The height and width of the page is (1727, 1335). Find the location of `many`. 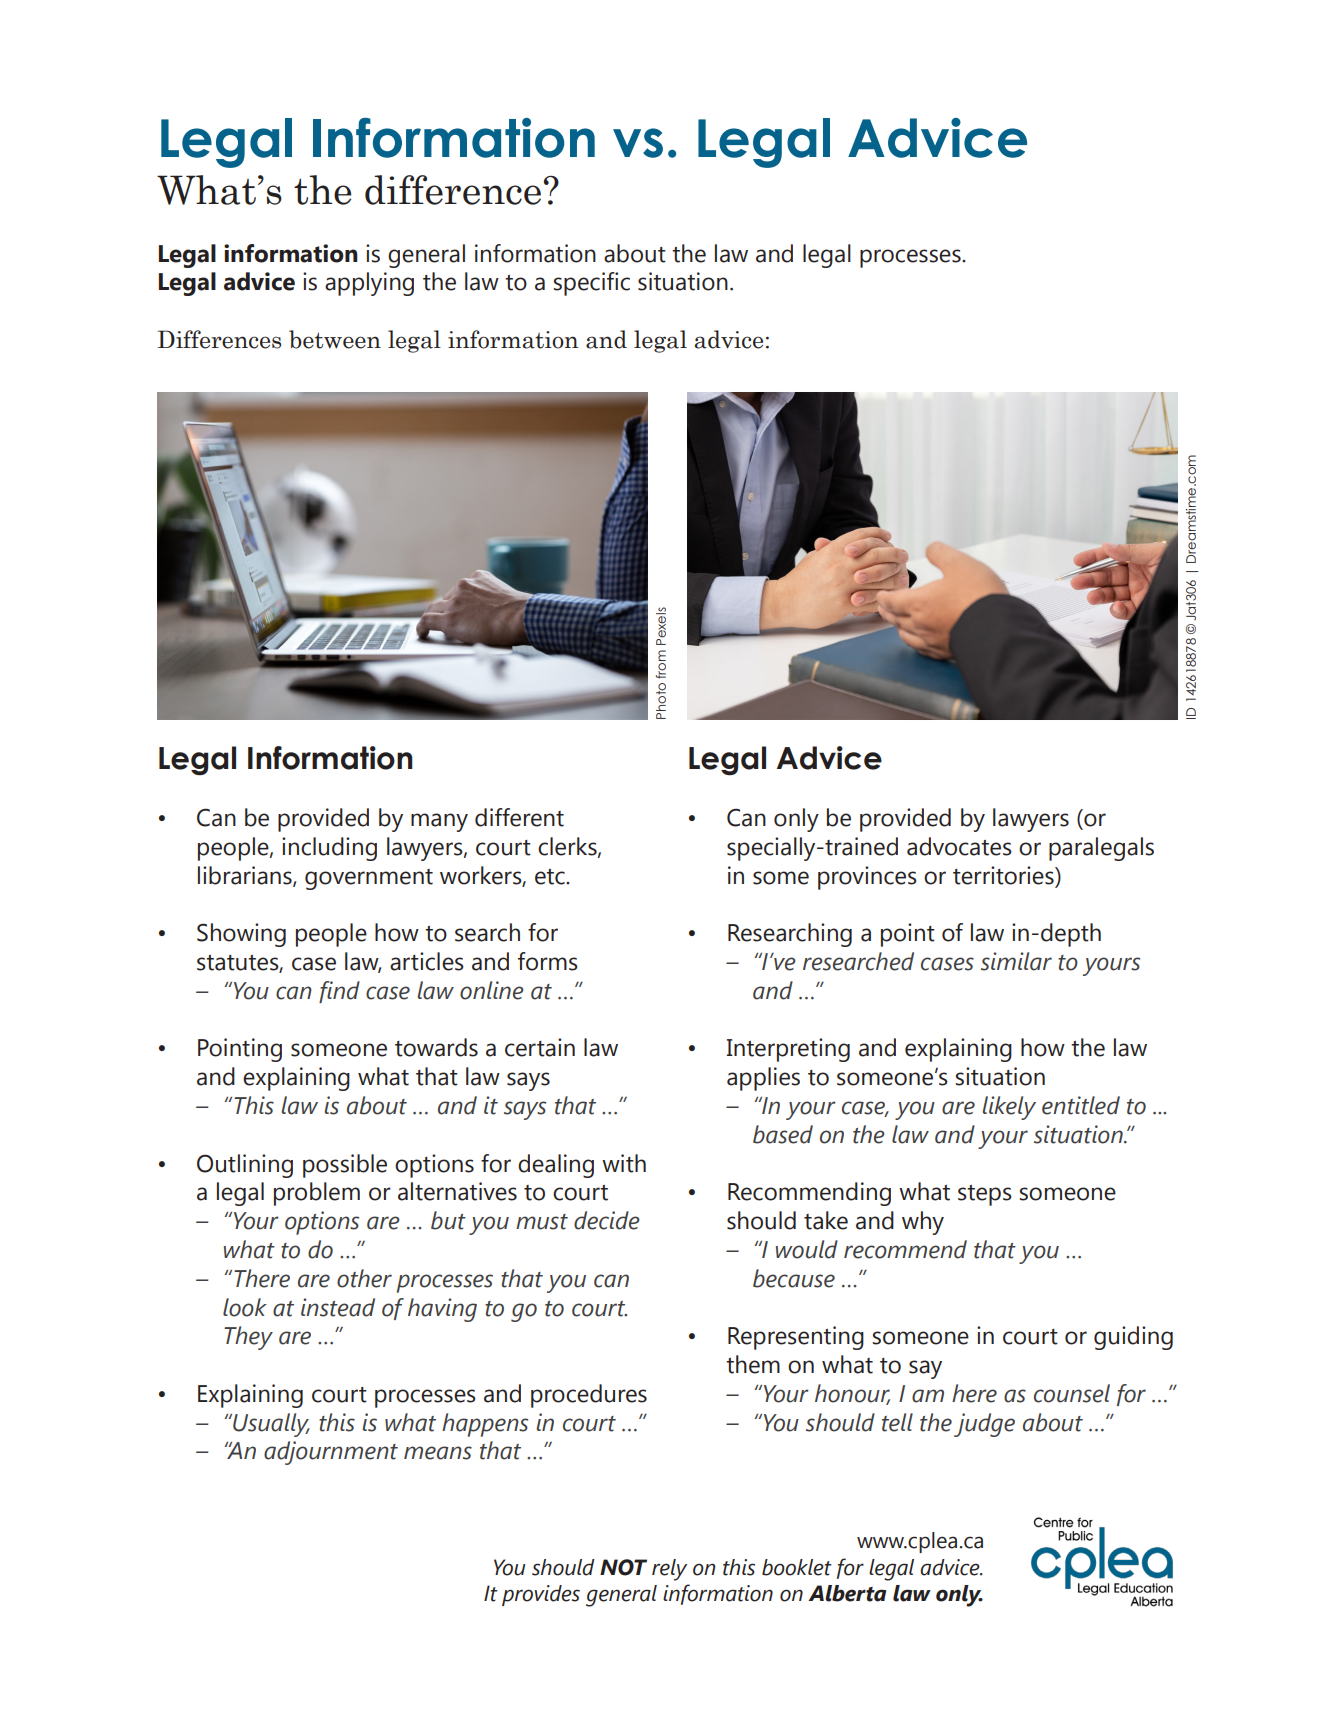

many is located at coordinates (439, 822).
